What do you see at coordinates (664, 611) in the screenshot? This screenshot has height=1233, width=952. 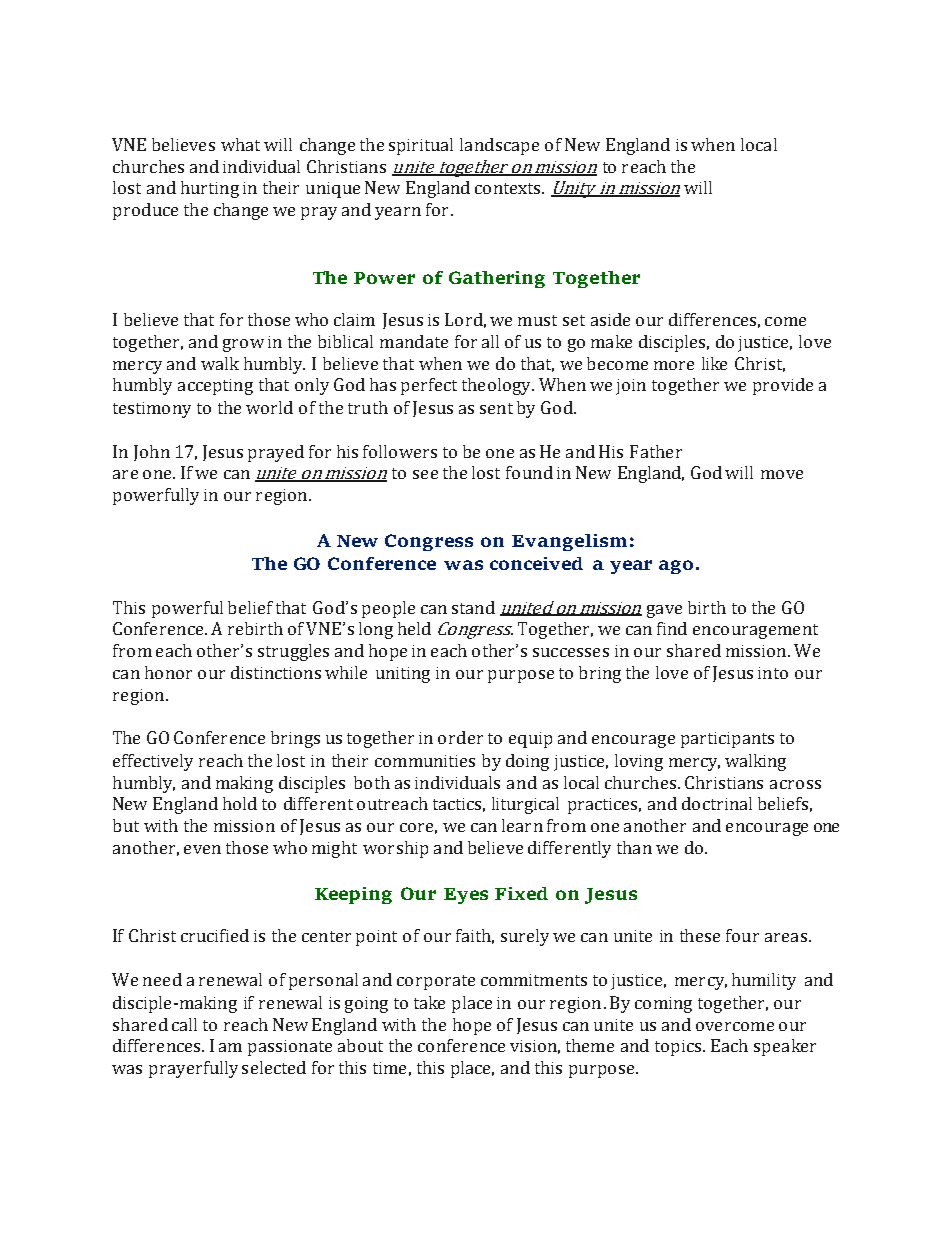 I see `gave` at bounding box center [664, 611].
